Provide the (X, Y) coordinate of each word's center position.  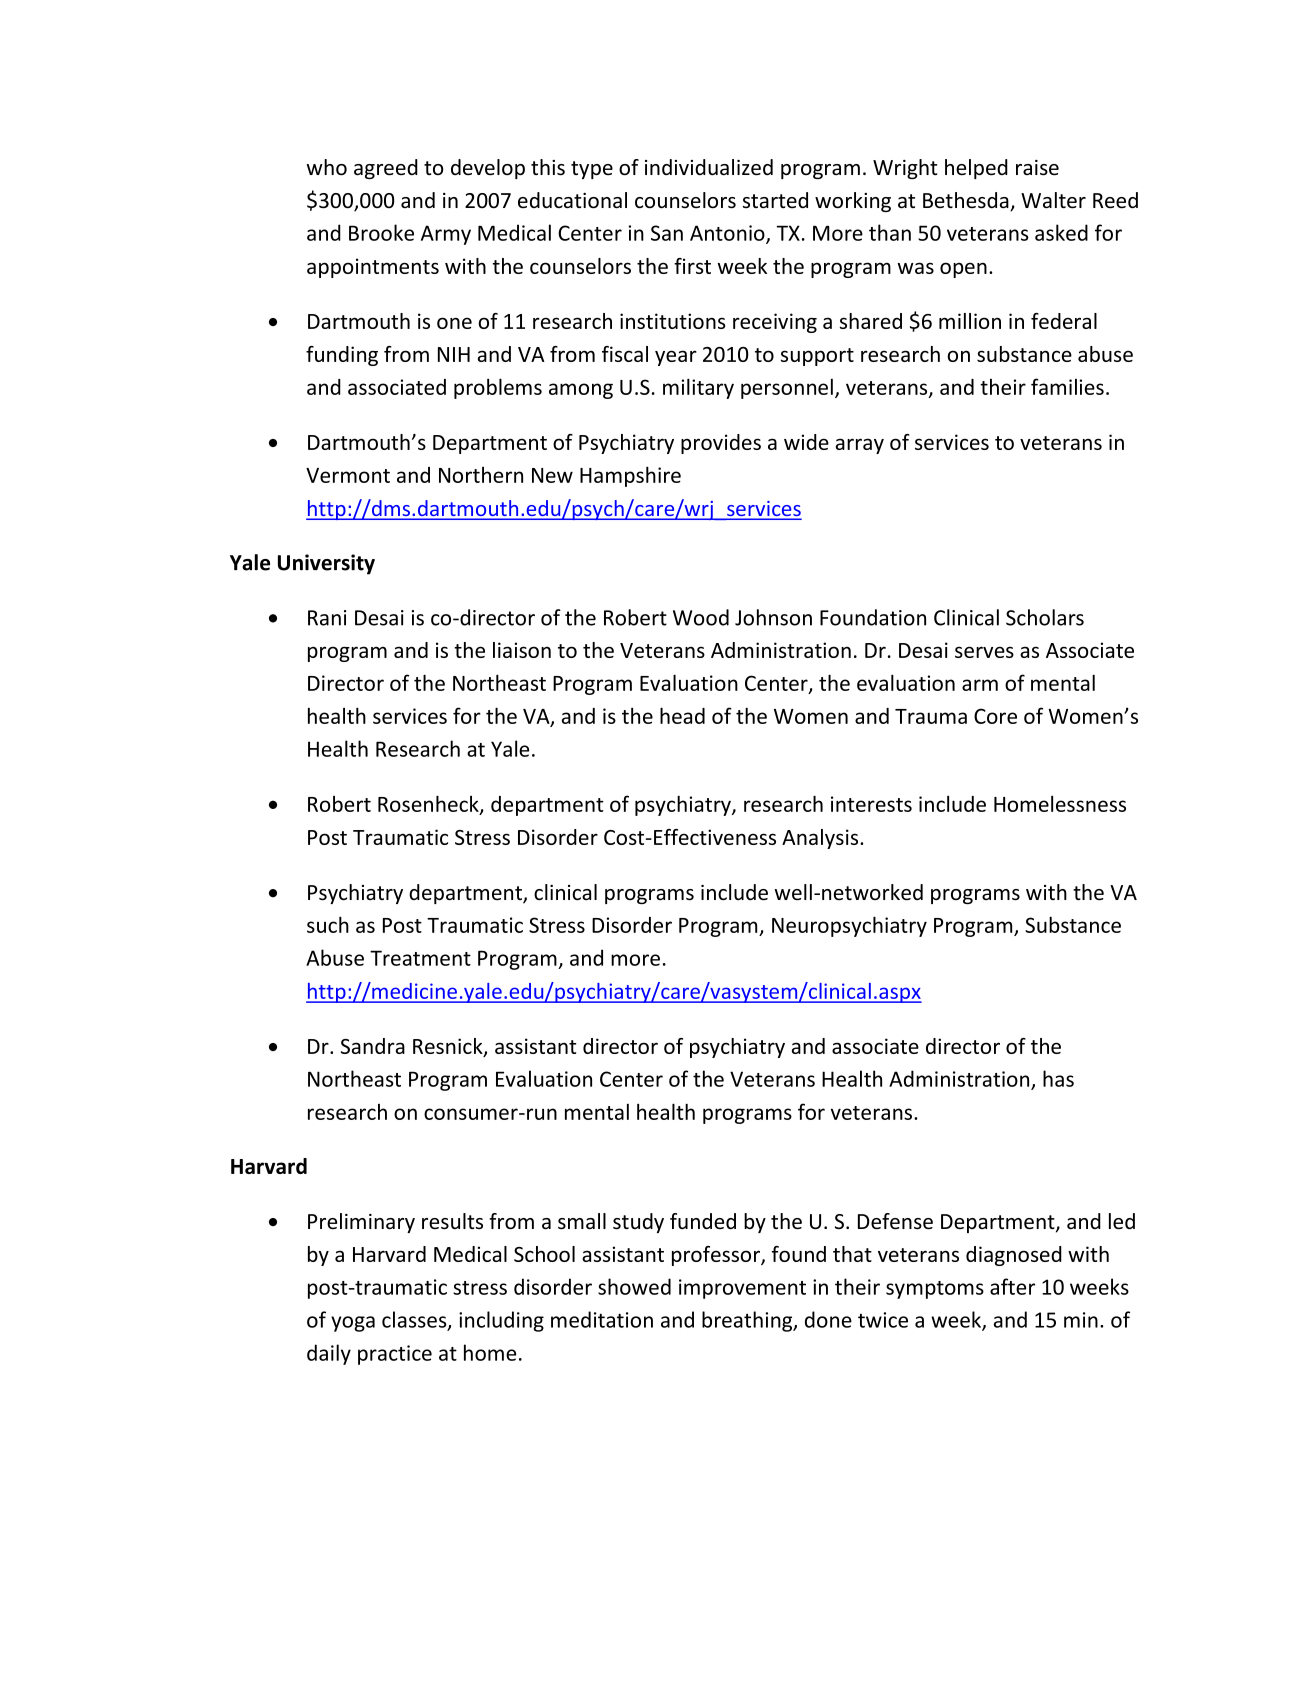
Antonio (728, 234)
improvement (742, 1289)
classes (415, 1320)
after (1012, 1286)
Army (446, 235)
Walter (1053, 200)
